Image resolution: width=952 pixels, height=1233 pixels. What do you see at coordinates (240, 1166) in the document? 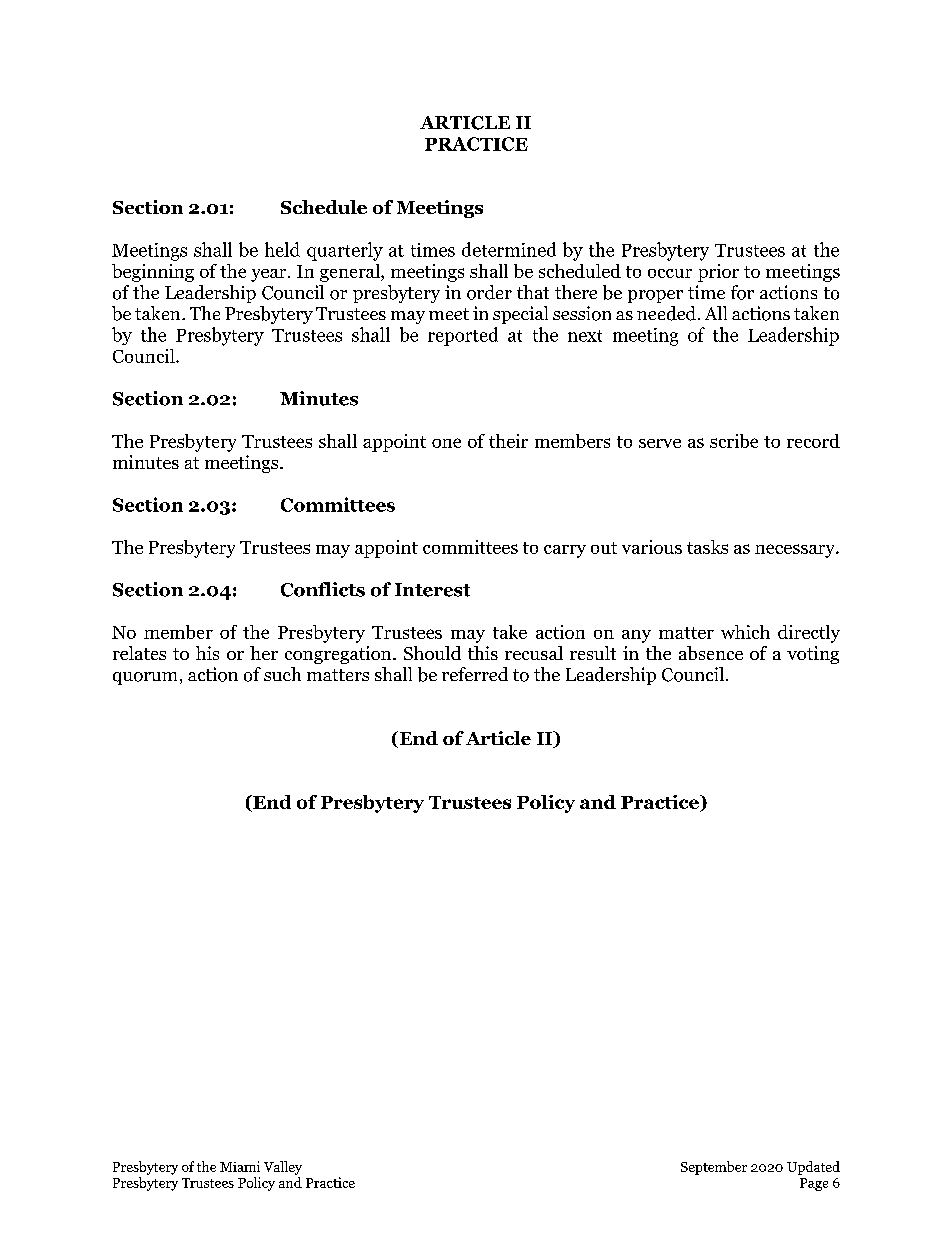
I see `Miami` at bounding box center [240, 1166].
